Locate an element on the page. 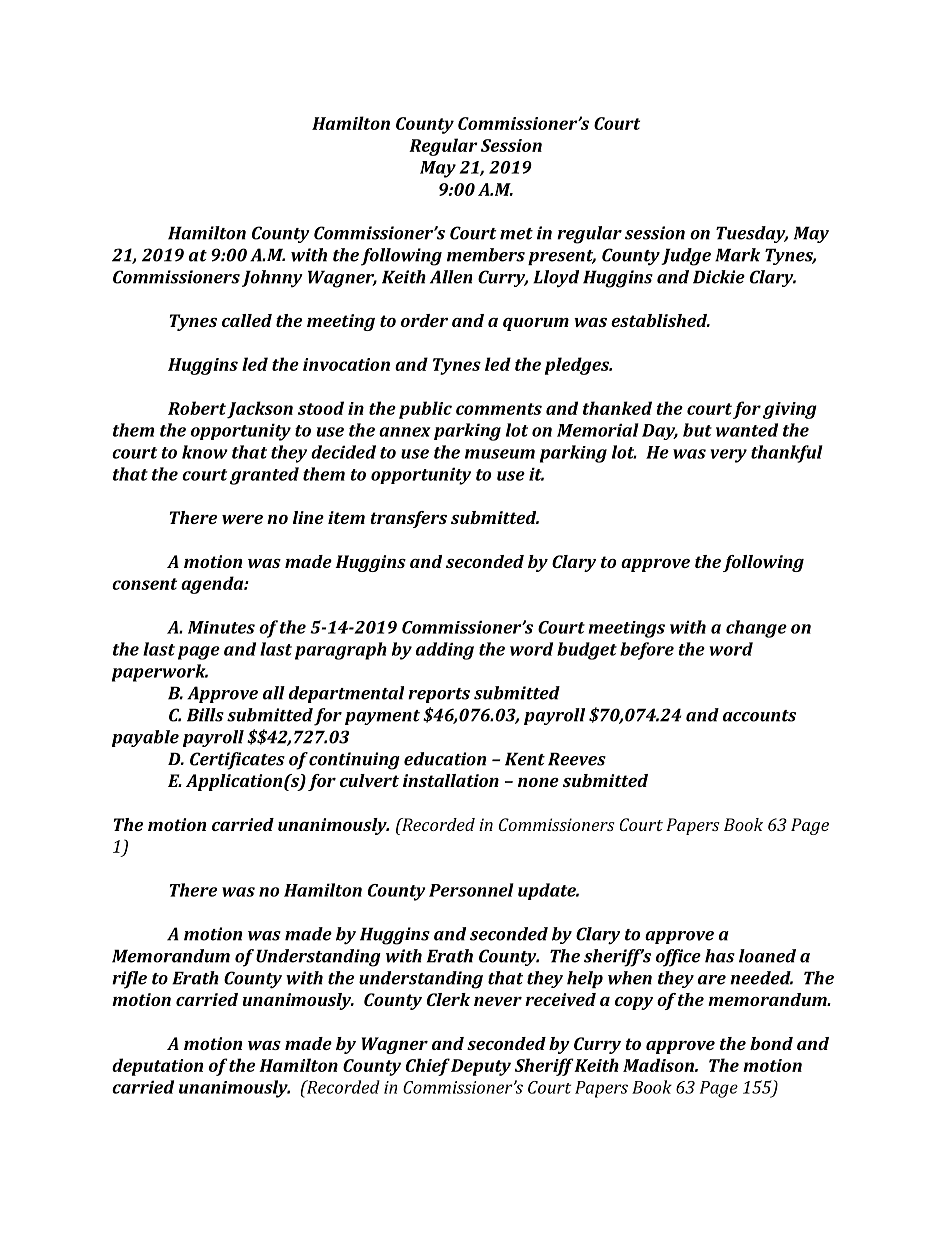  bond is located at coordinates (771, 1043).
